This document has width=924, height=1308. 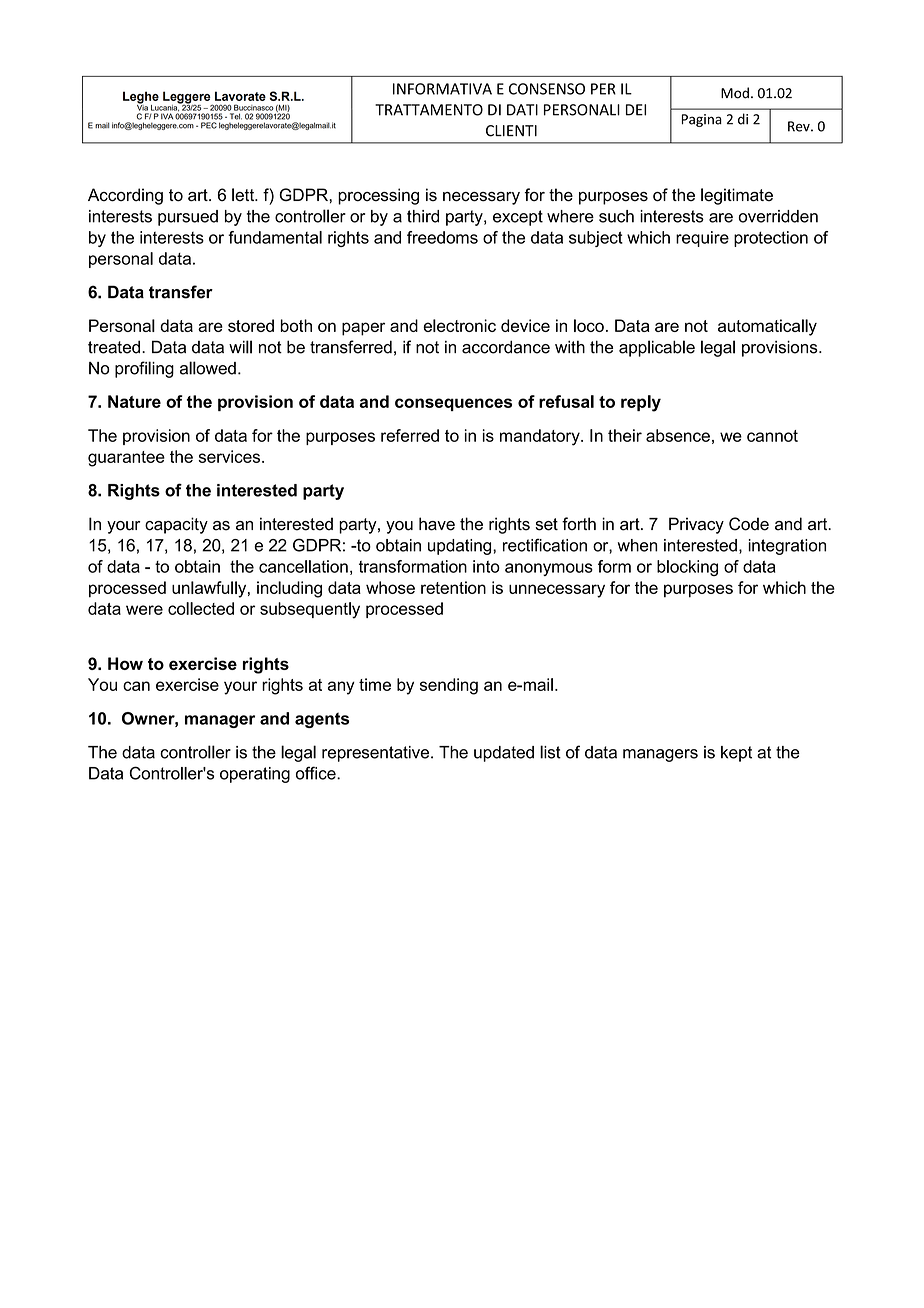 I want to click on Pagina, so click(x=702, y=120).
